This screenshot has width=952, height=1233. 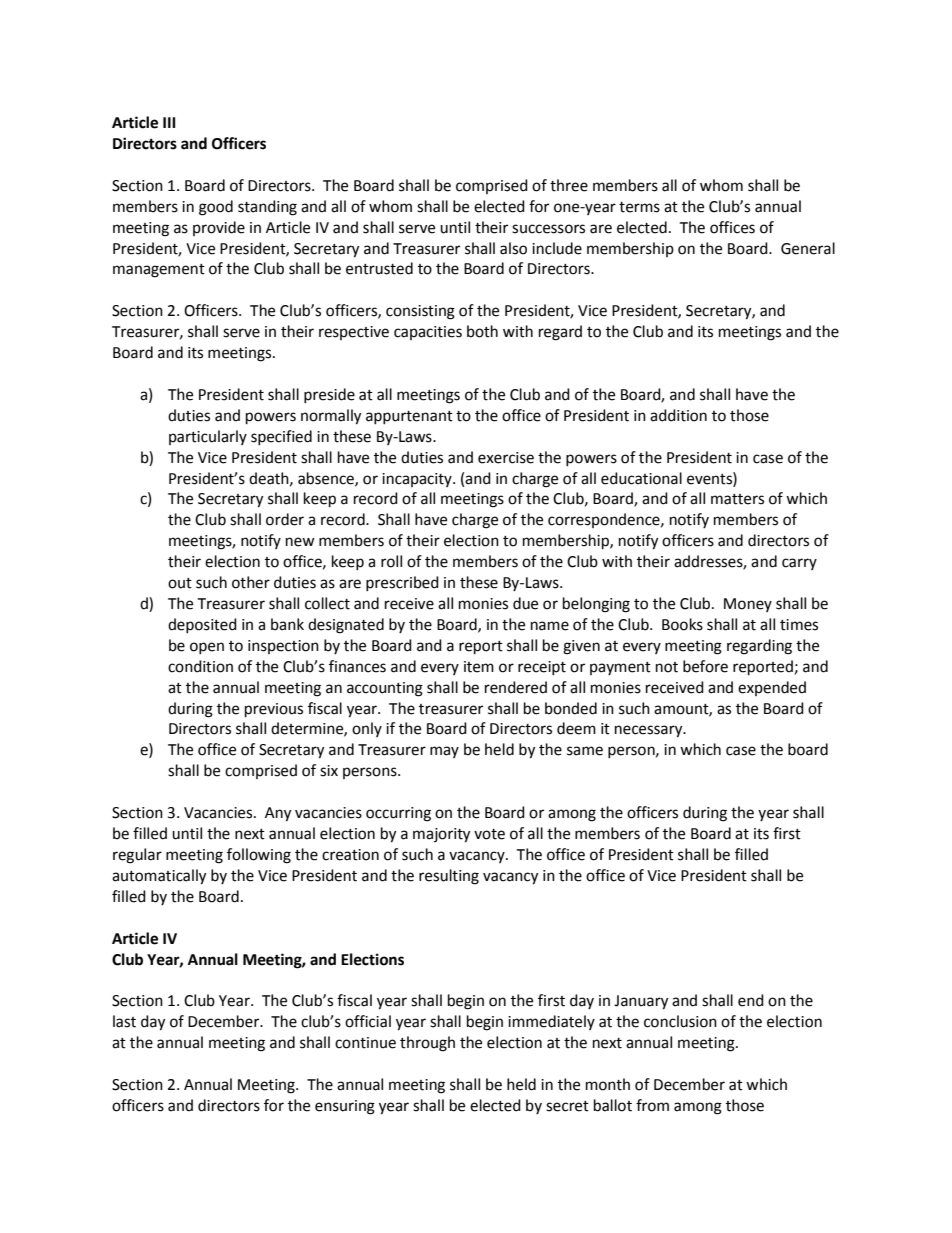 I want to click on matters, so click(x=737, y=499).
